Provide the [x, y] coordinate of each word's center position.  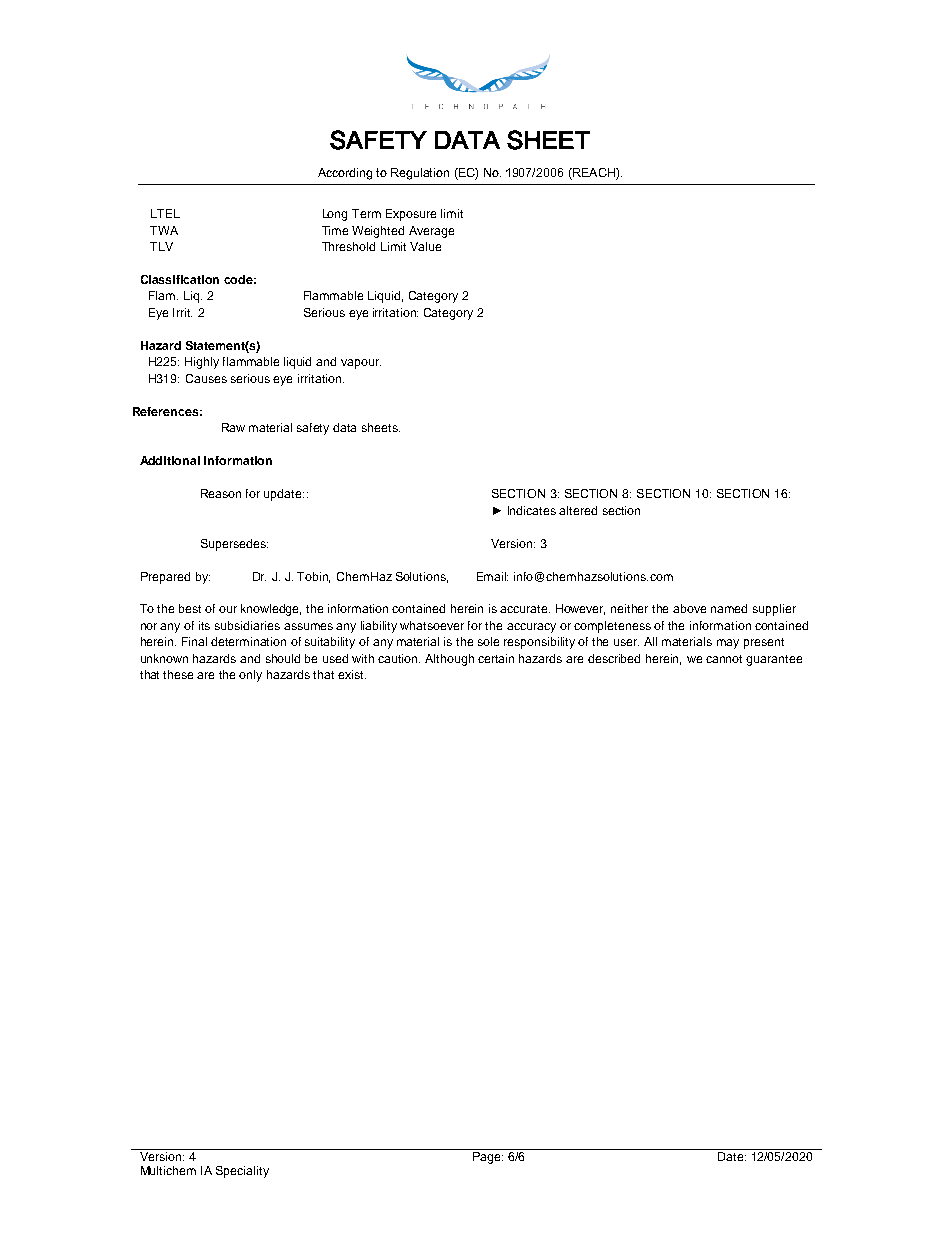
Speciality [242, 1172]
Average [431, 232]
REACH [594, 172]
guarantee [774, 660]
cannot [724, 659]
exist [352, 674]
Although [449, 660]
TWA [164, 230]
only [250, 676]
